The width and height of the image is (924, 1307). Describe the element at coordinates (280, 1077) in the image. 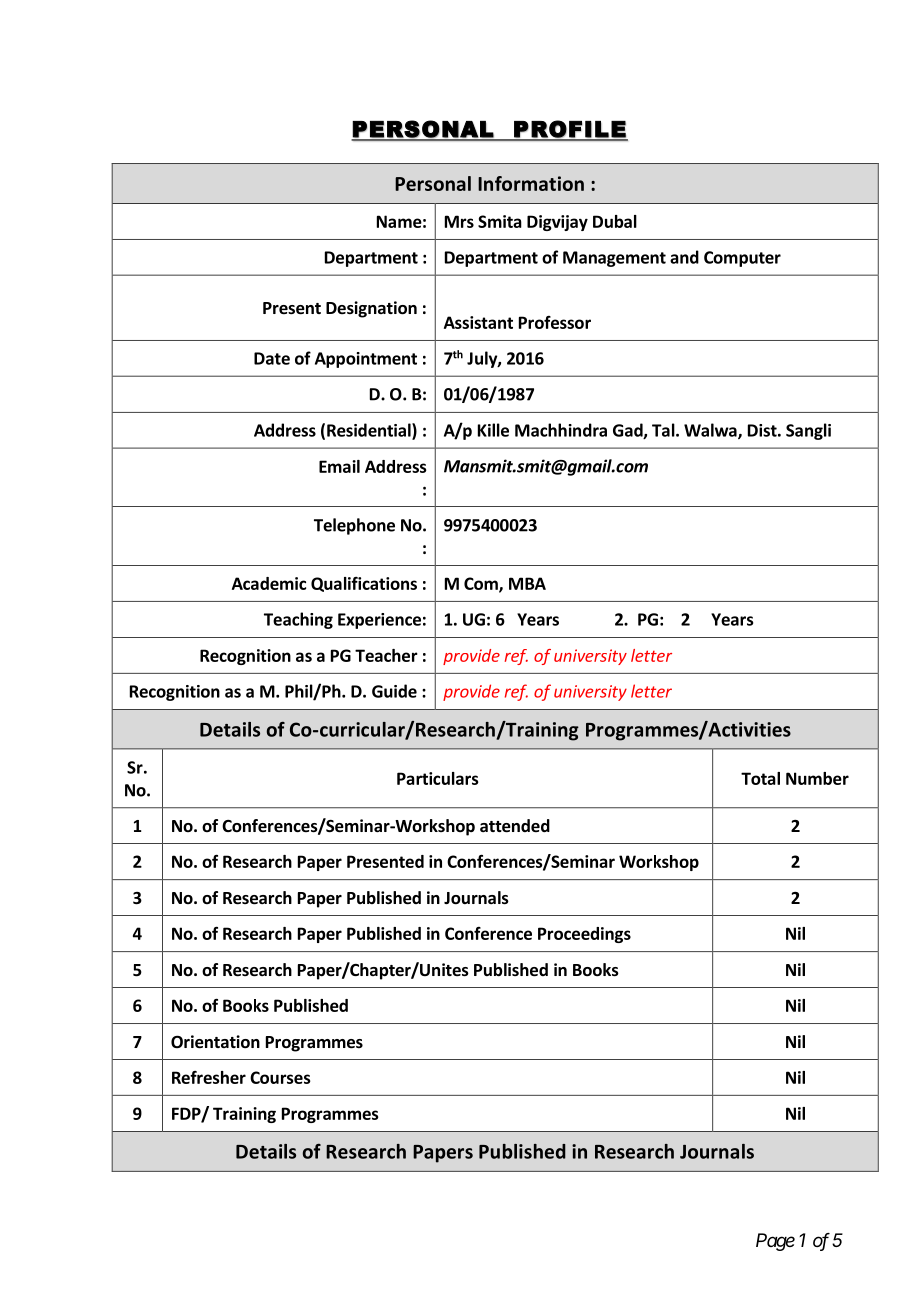

I see `Courses` at that location.
